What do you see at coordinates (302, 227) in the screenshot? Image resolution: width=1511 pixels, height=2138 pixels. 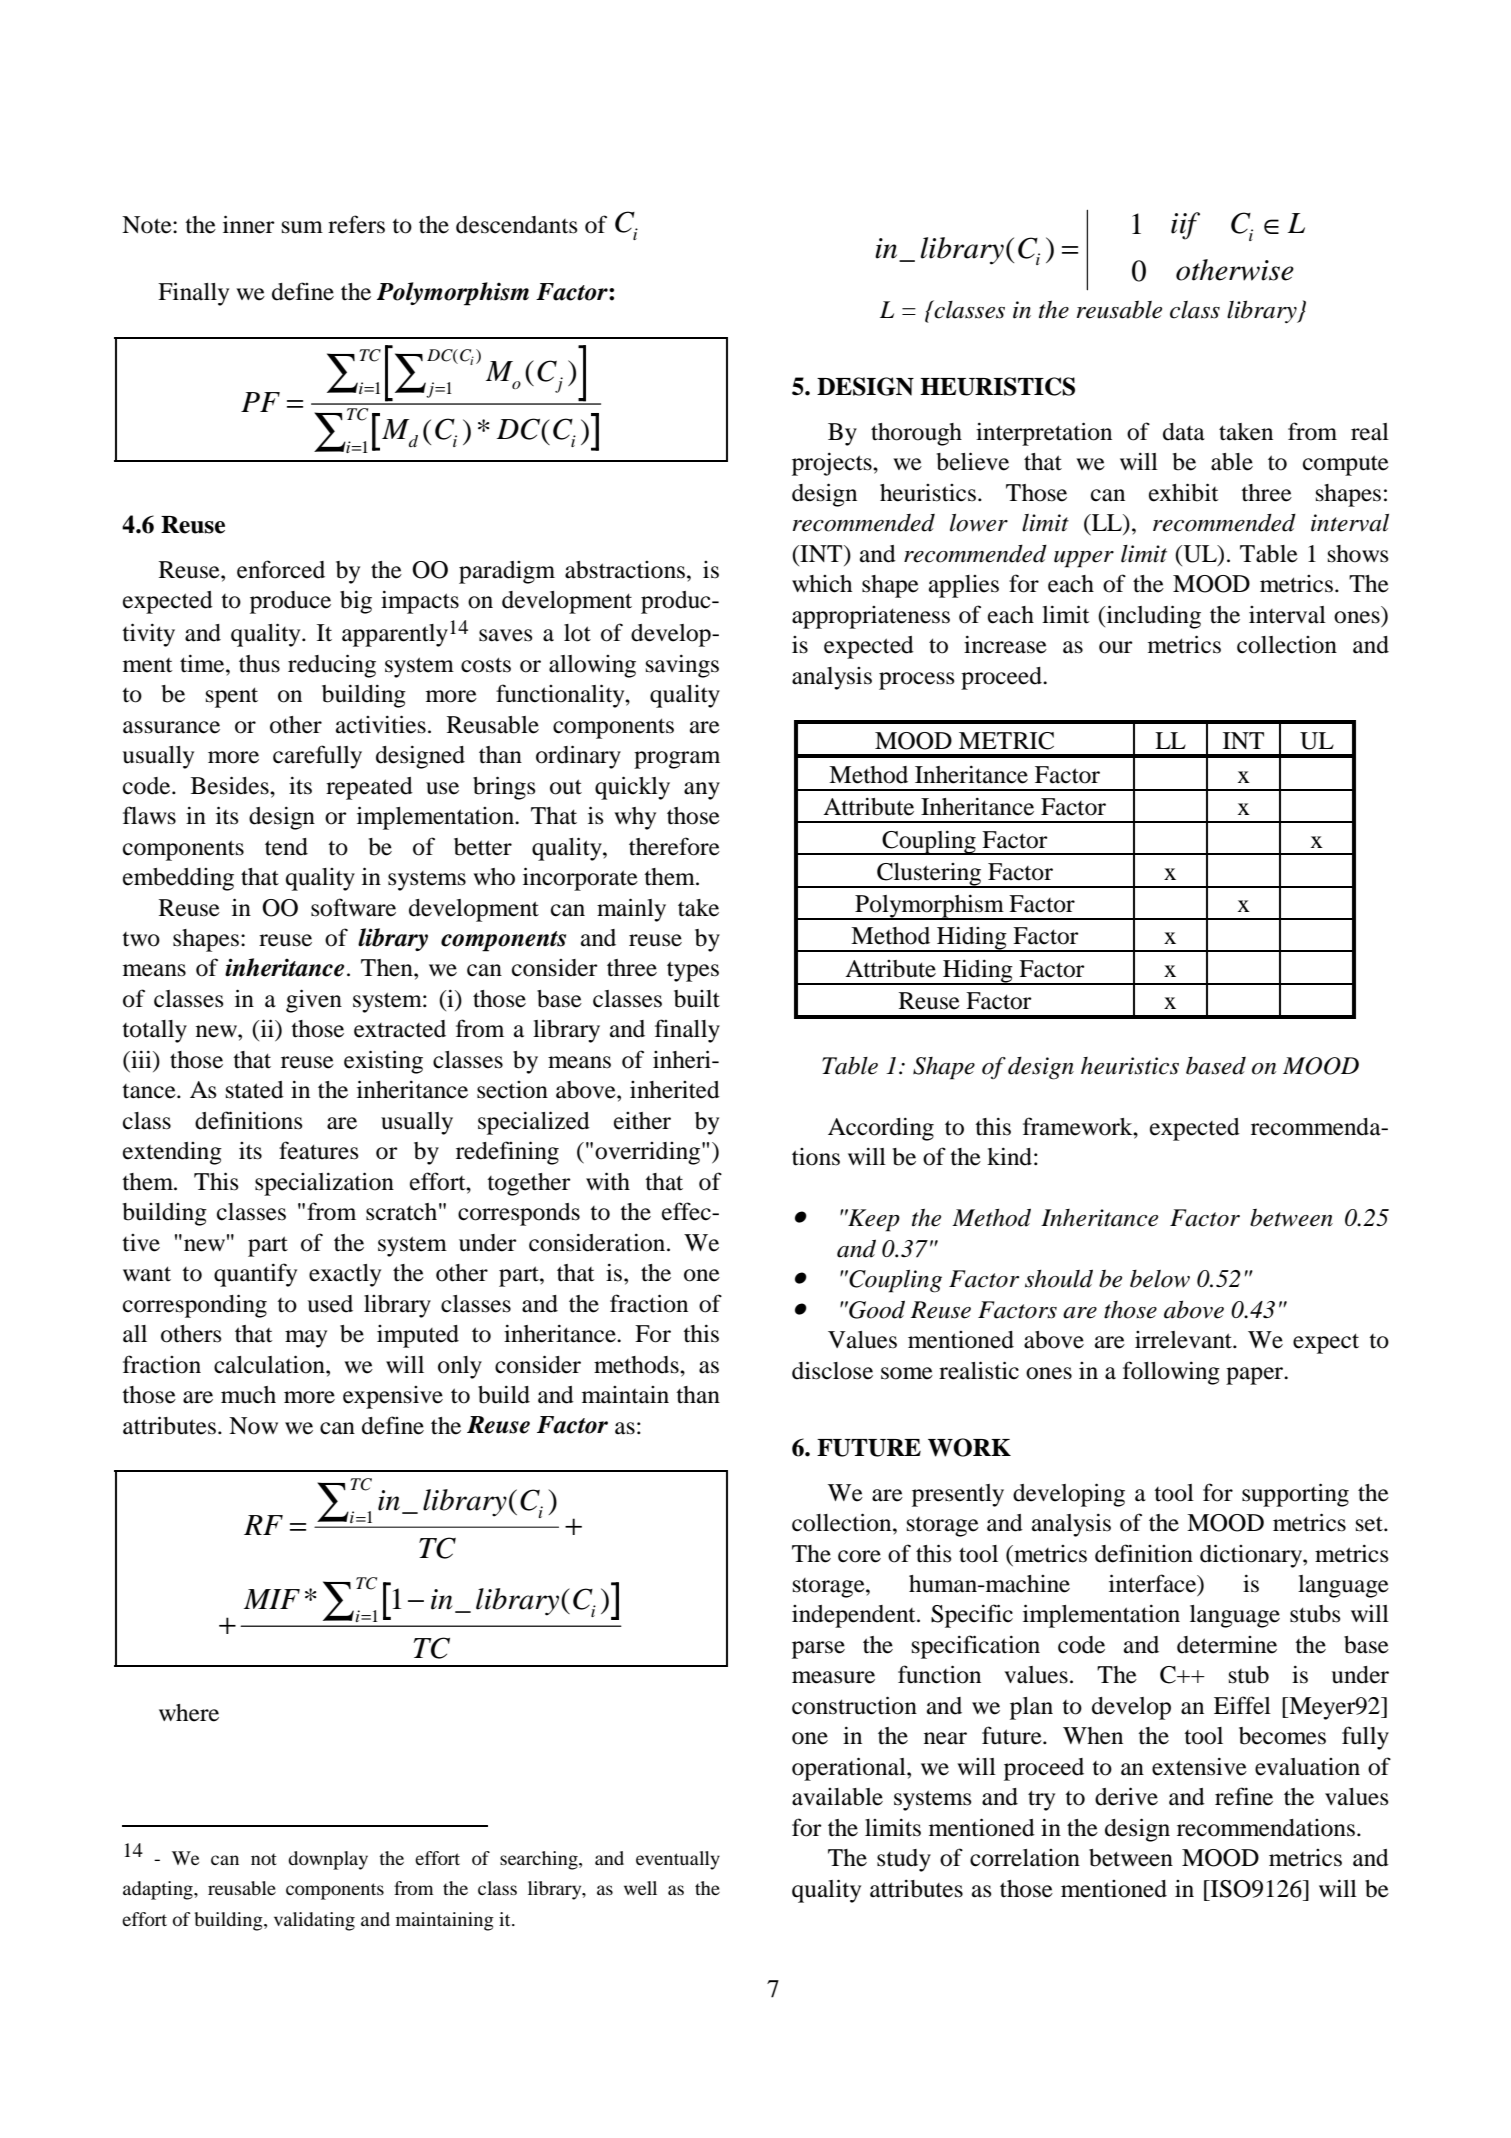 I see `sum` at bounding box center [302, 227].
